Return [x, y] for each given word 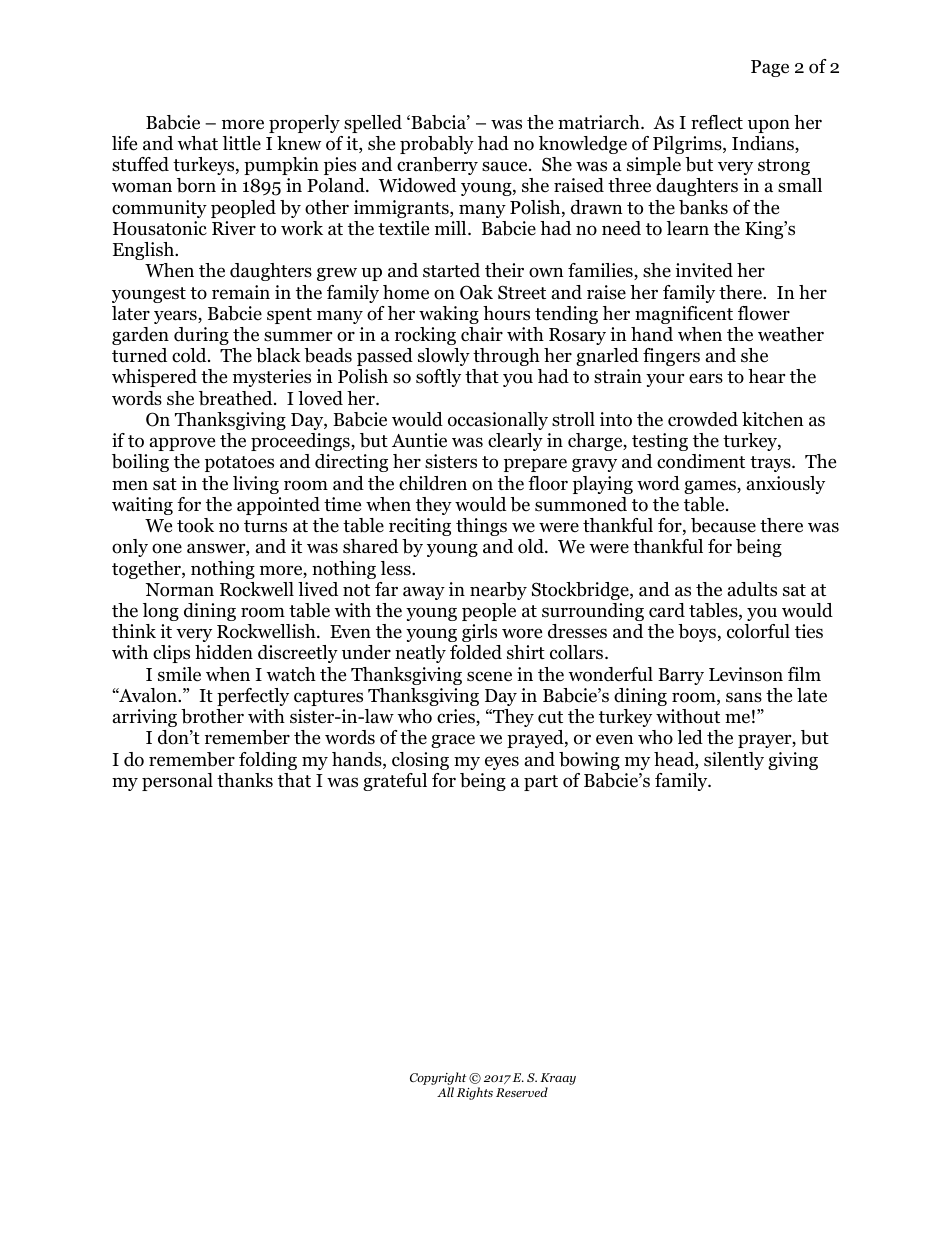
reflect [717, 122]
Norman [179, 590]
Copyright [438, 1080]
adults [752, 589]
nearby [498, 591]
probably [437, 145]
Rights [475, 1093]
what [197, 143]
